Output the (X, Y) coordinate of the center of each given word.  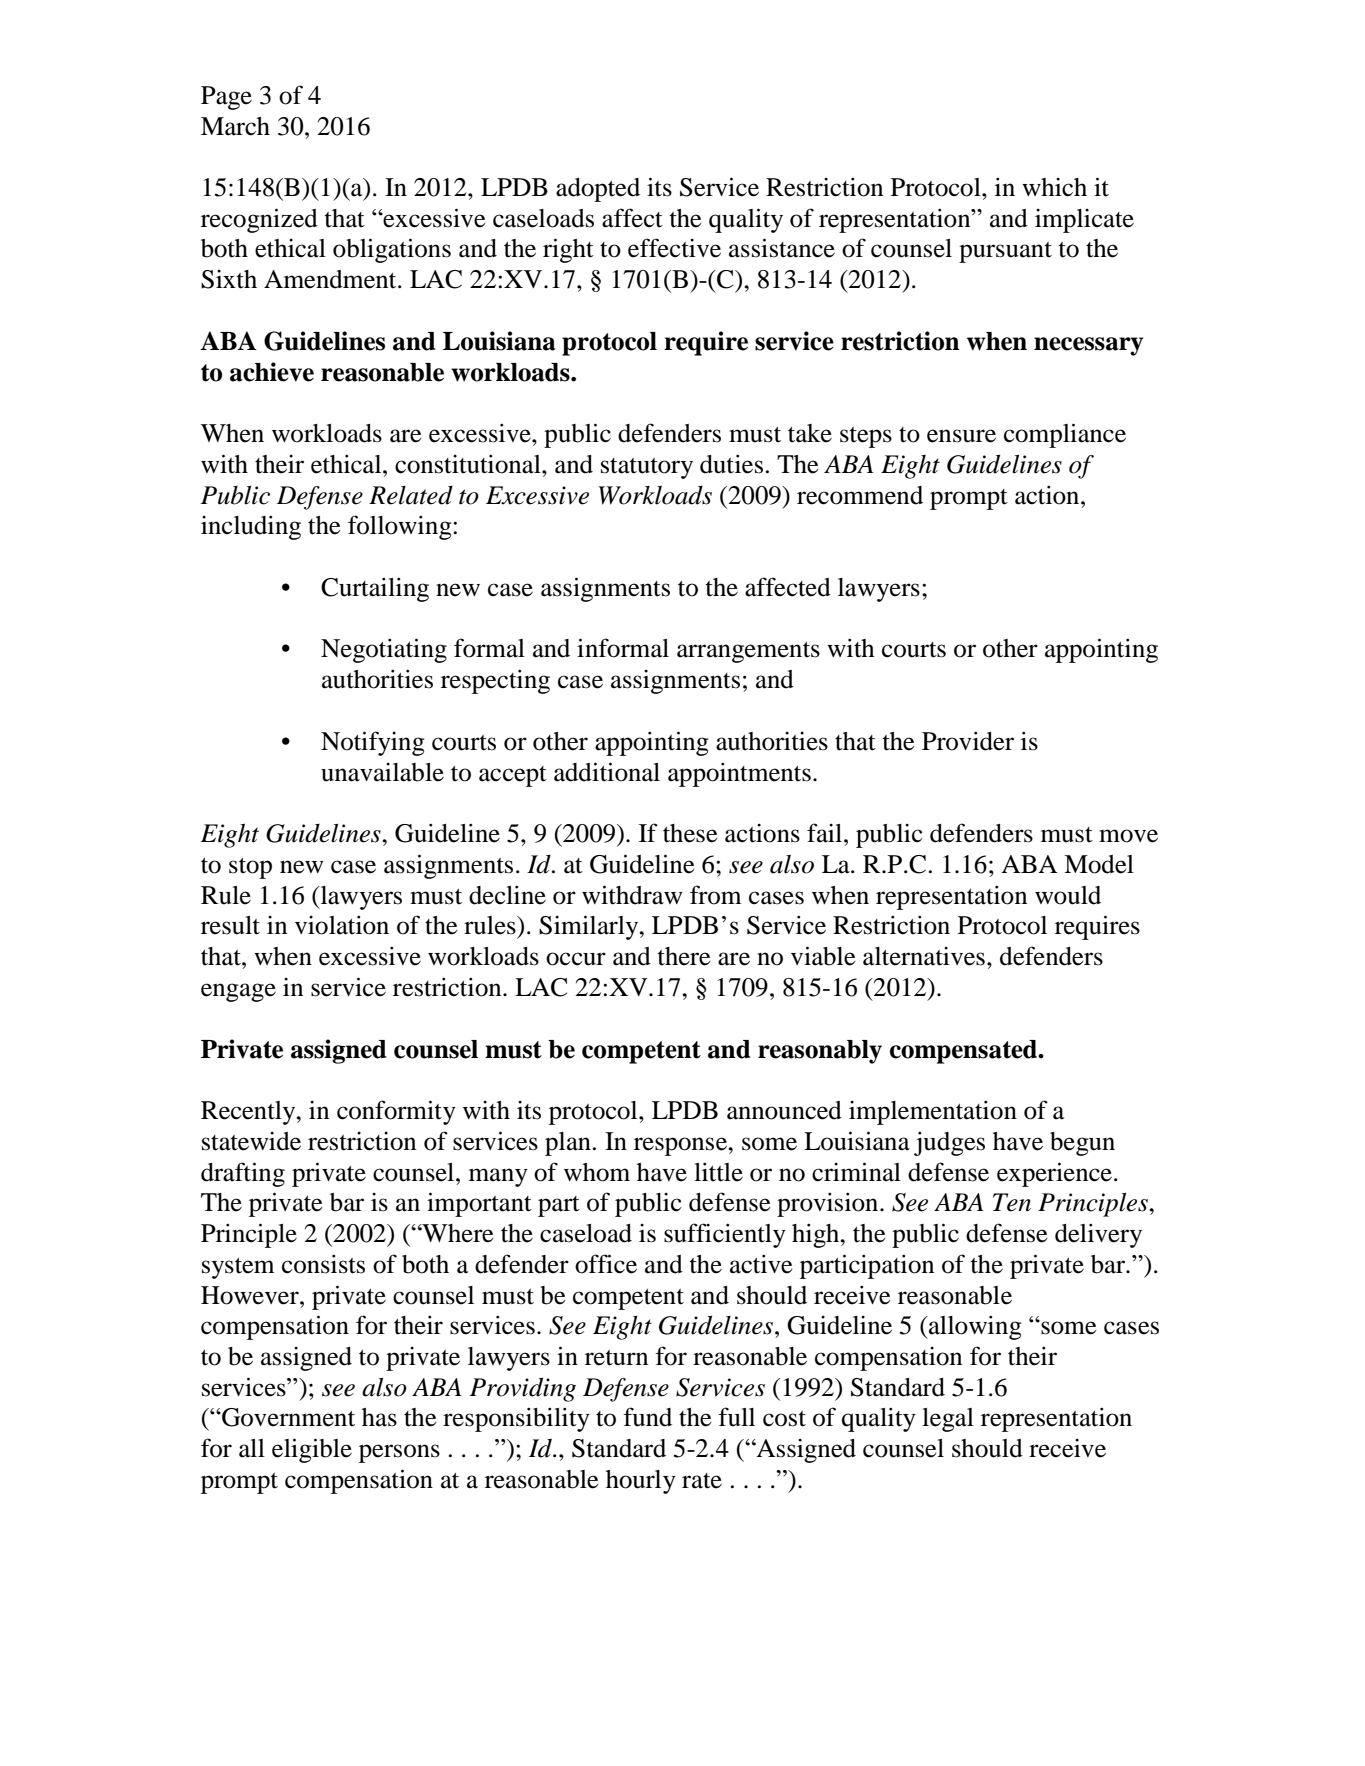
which (1054, 187)
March (235, 126)
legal (948, 1420)
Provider (968, 741)
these (690, 833)
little (718, 1172)
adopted (598, 190)
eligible (312, 1450)
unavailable (382, 772)
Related (411, 495)
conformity (396, 1112)
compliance (1065, 435)
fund (647, 1417)
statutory (647, 468)
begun (1082, 1144)
